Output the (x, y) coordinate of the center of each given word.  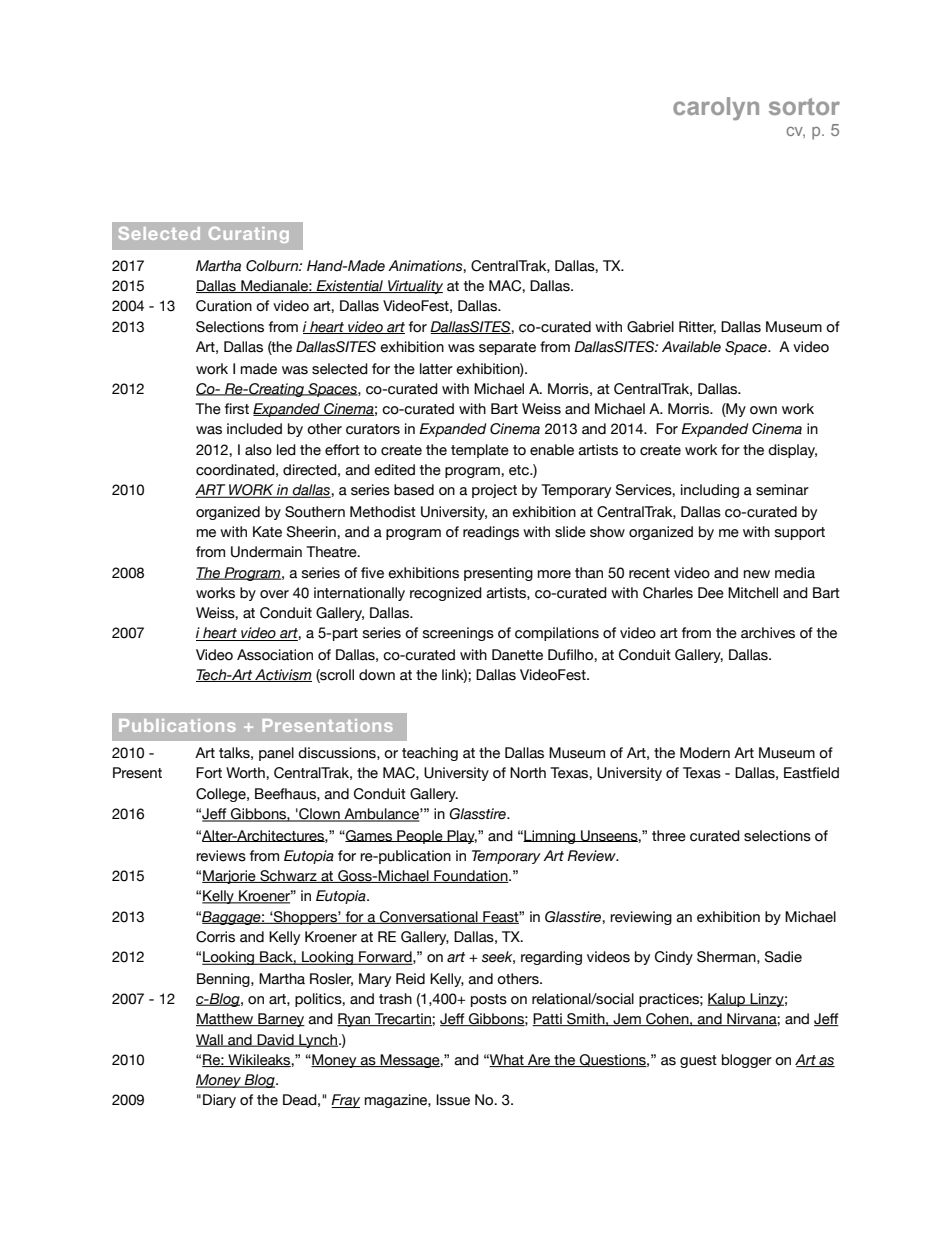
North (528, 773)
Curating (249, 235)
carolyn (716, 108)
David (275, 1040)
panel (276, 754)
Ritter (697, 327)
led (286, 450)
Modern (705, 753)
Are (539, 1060)
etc (520, 470)
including (710, 491)
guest (698, 1061)
